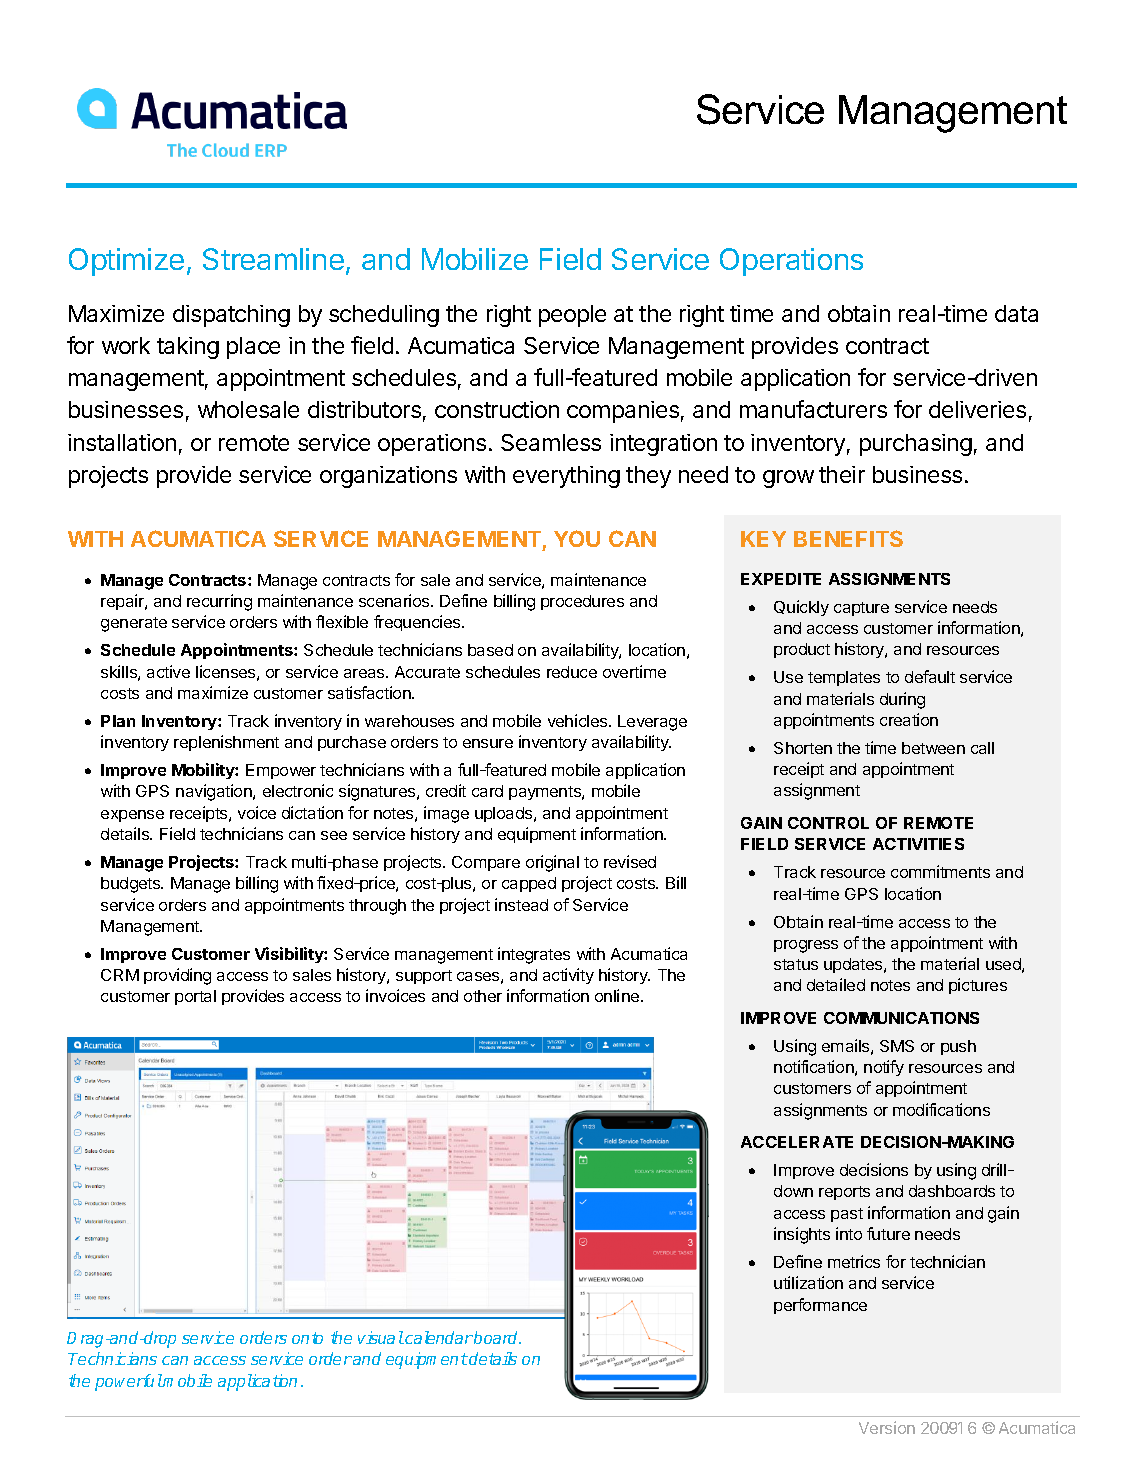 This screenshot has height=1480, width=1144. What do you see at coordinates (129, 1382) in the screenshot?
I see `powerful` at bounding box center [129, 1382].
